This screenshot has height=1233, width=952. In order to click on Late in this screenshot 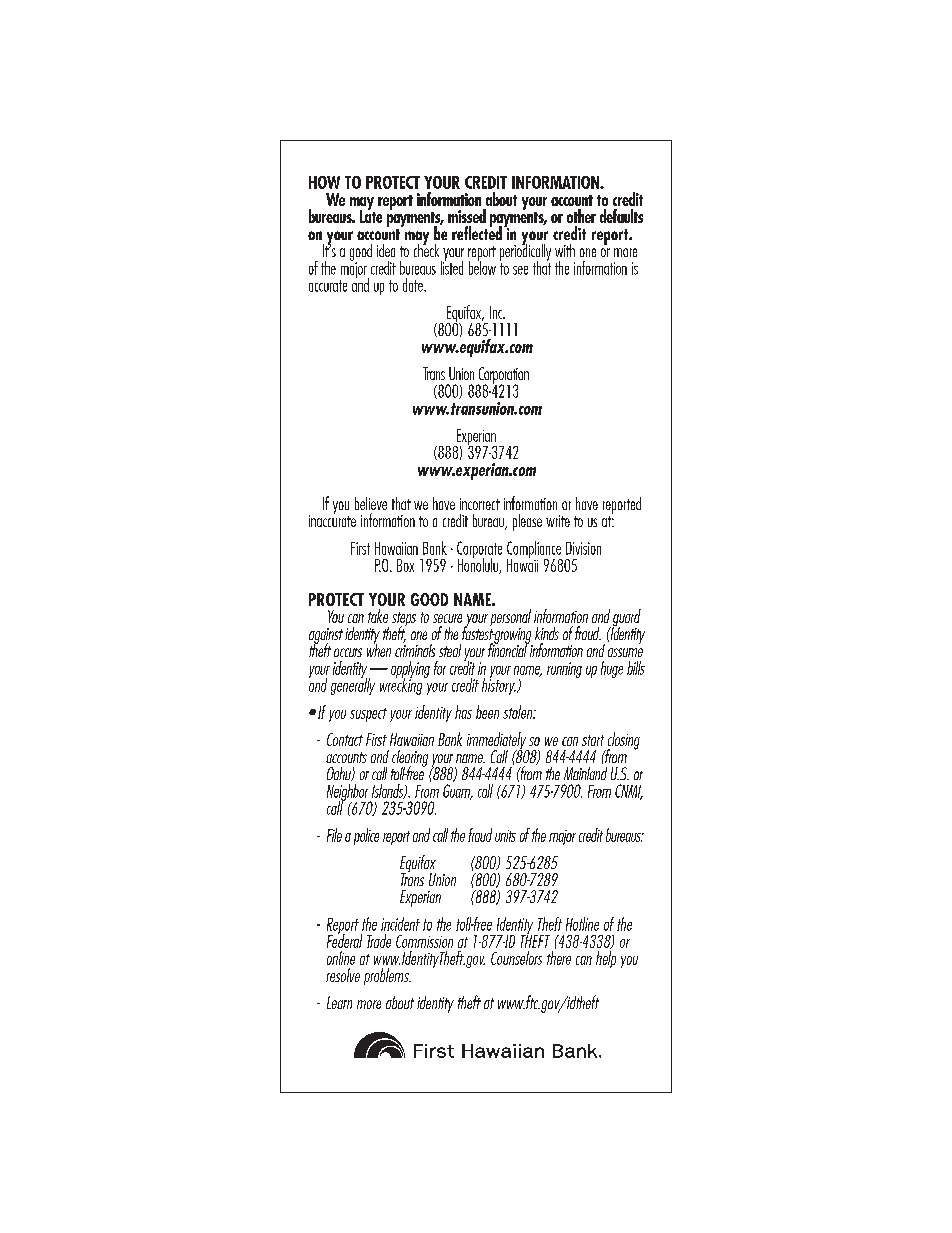, I will do `click(371, 215)`.
